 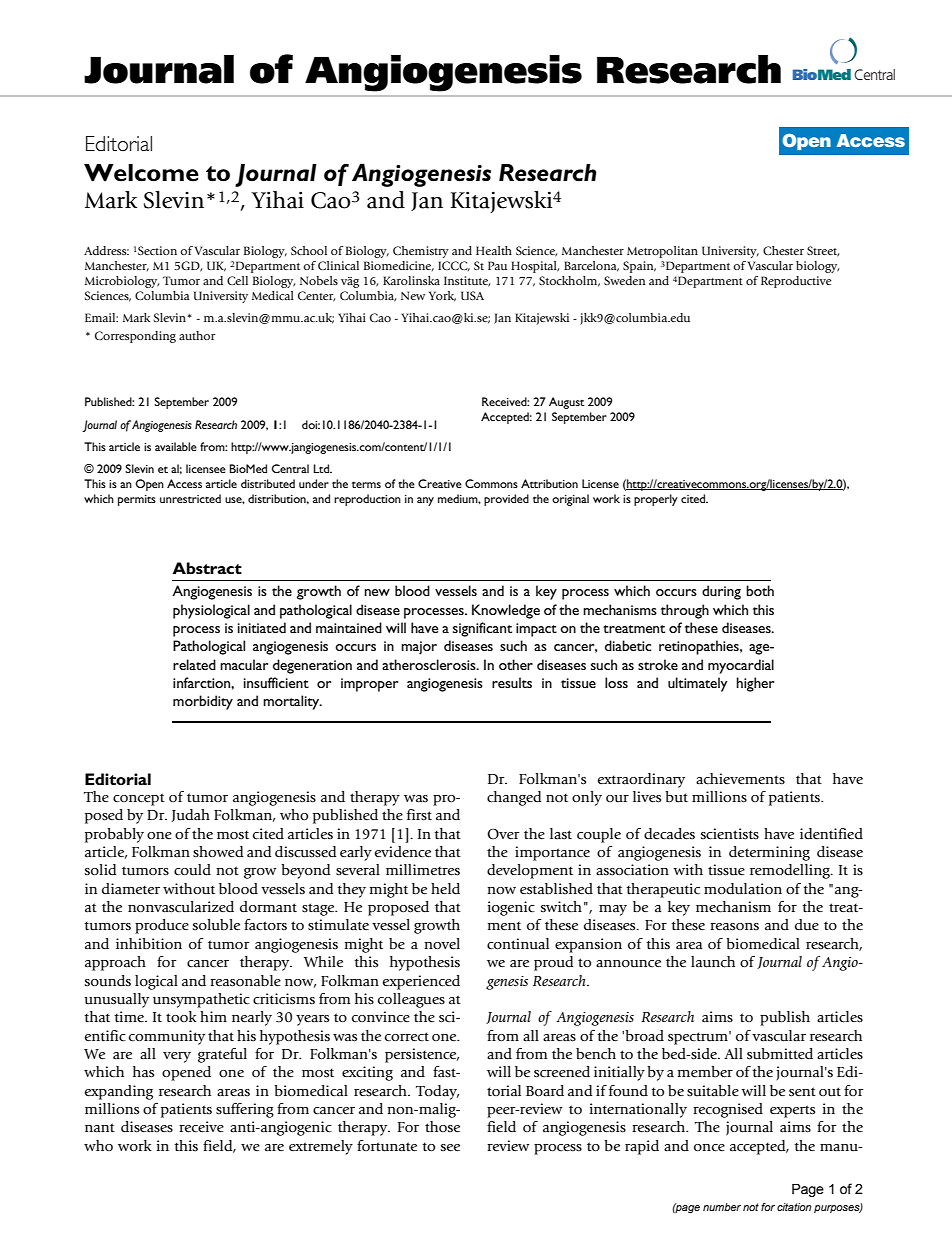 I want to click on any, so click(x=425, y=501).
